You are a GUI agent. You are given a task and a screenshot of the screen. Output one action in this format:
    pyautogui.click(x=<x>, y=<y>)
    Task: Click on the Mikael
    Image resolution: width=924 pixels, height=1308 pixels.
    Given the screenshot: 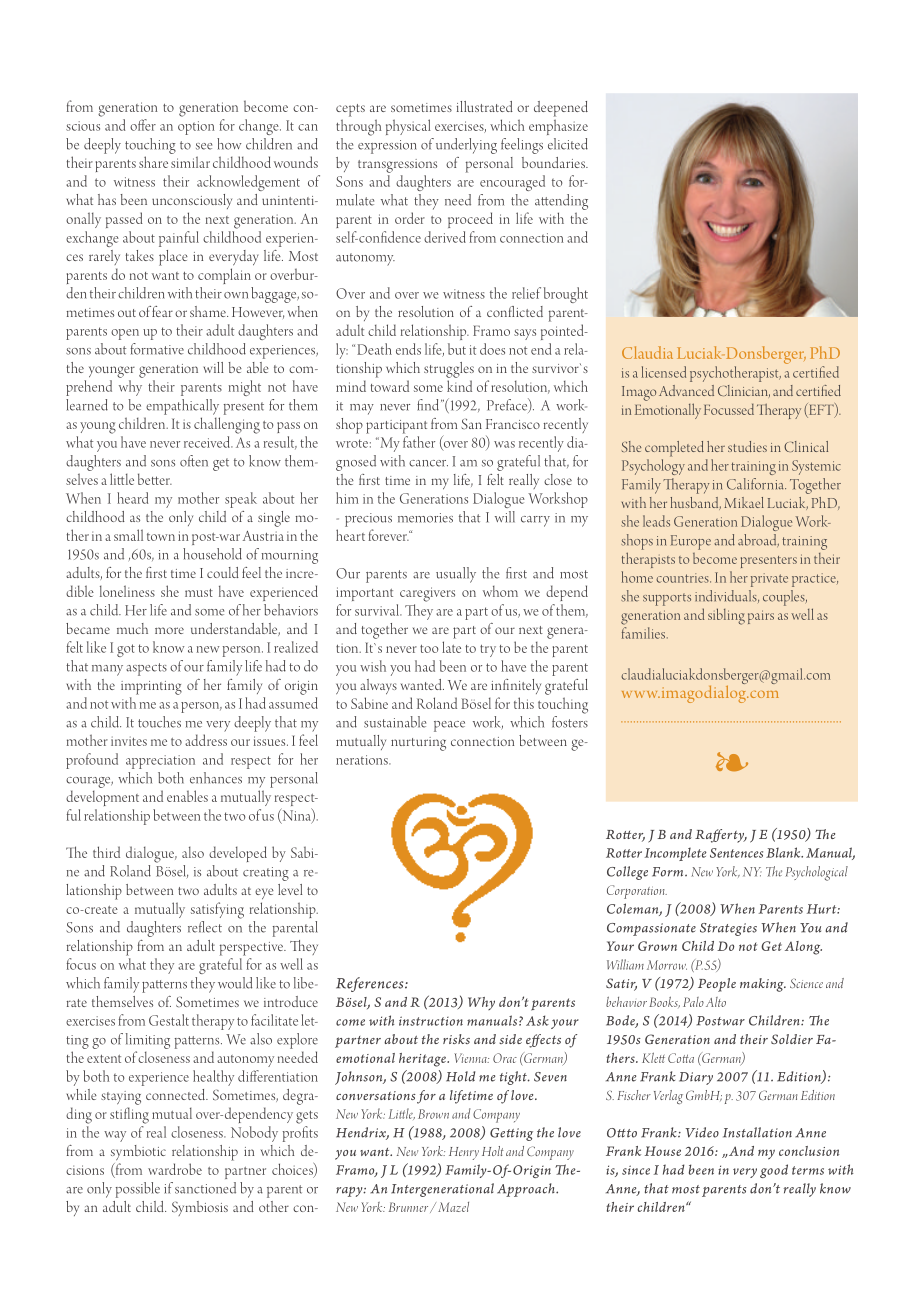 What is the action you would take?
    pyautogui.click(x=744, y=502)
